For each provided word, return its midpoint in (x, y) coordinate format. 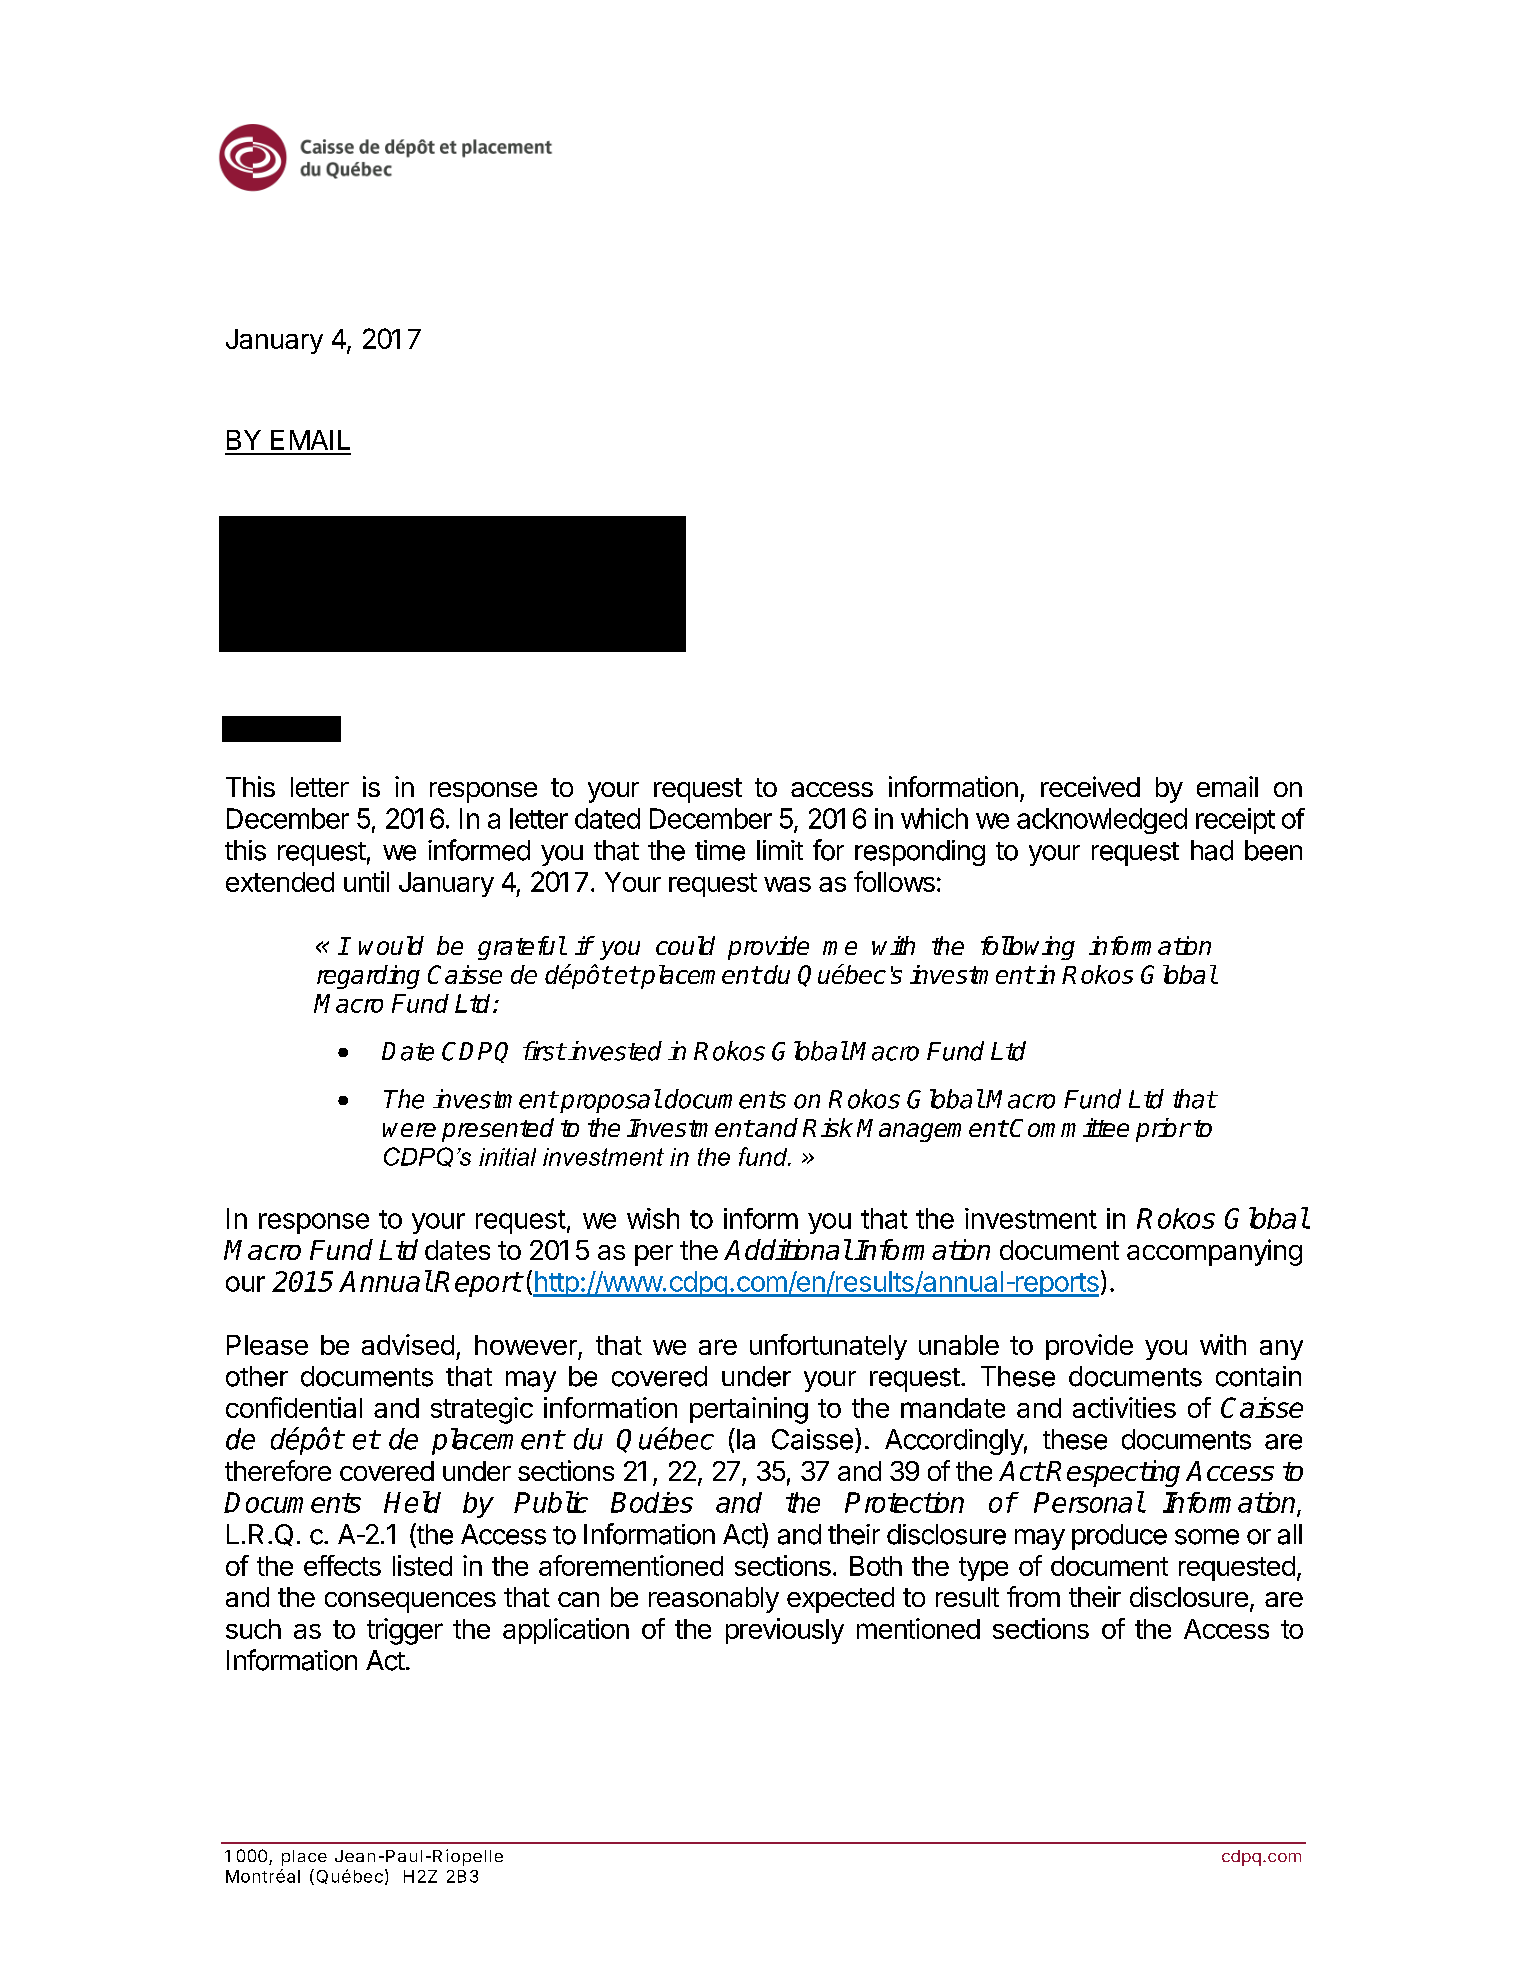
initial (507, 1157)
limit (780, 850)
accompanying (1214, 1252)
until (366, 881)
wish (653, 1218)
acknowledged (1102, 821)
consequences (410, 1602)
